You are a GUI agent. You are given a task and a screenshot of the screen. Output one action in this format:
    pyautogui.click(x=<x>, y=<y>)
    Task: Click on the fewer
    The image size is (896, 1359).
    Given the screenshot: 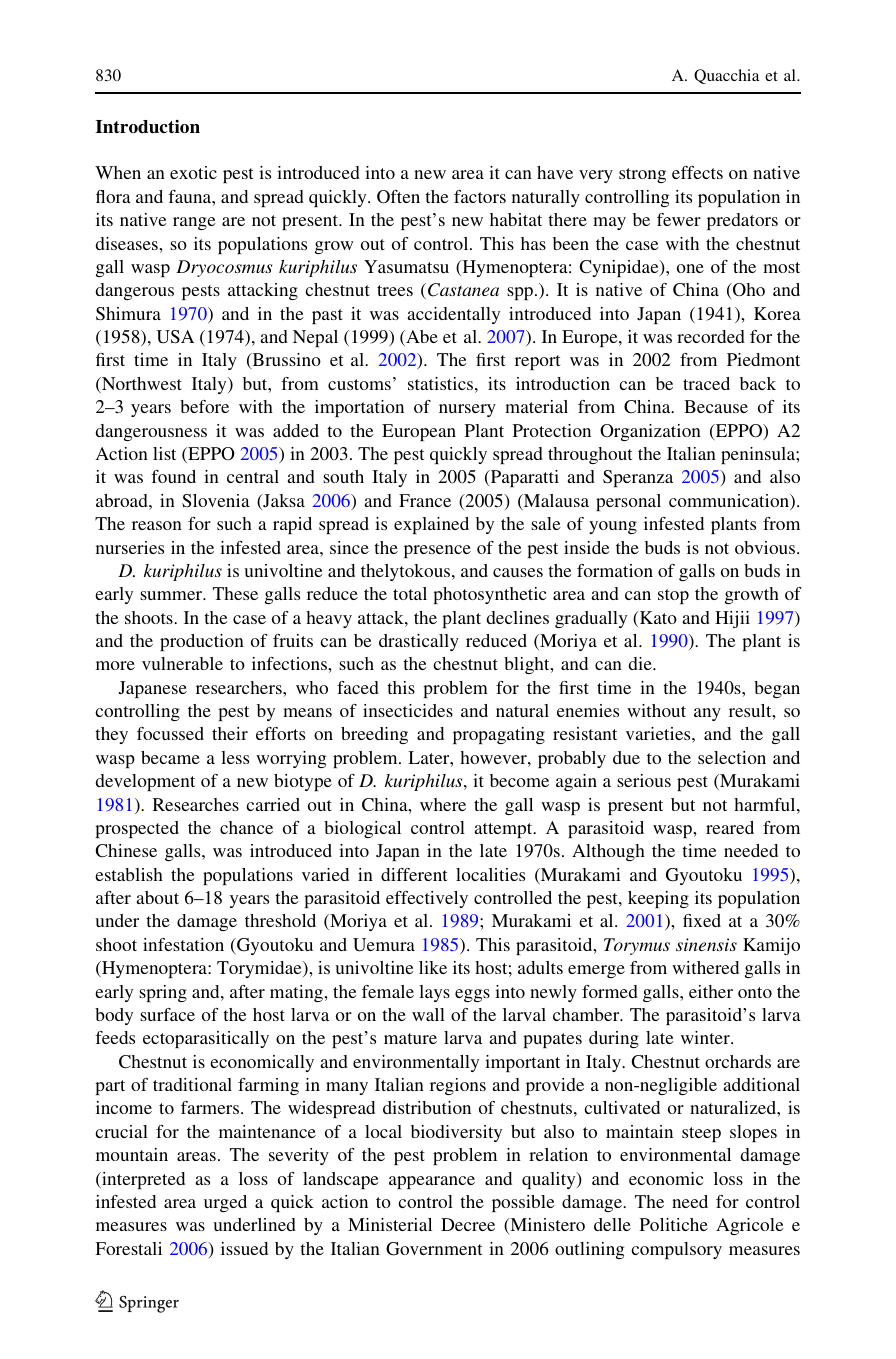 What is the action you would take?
    pyautogui.click(x=679, y=219)
